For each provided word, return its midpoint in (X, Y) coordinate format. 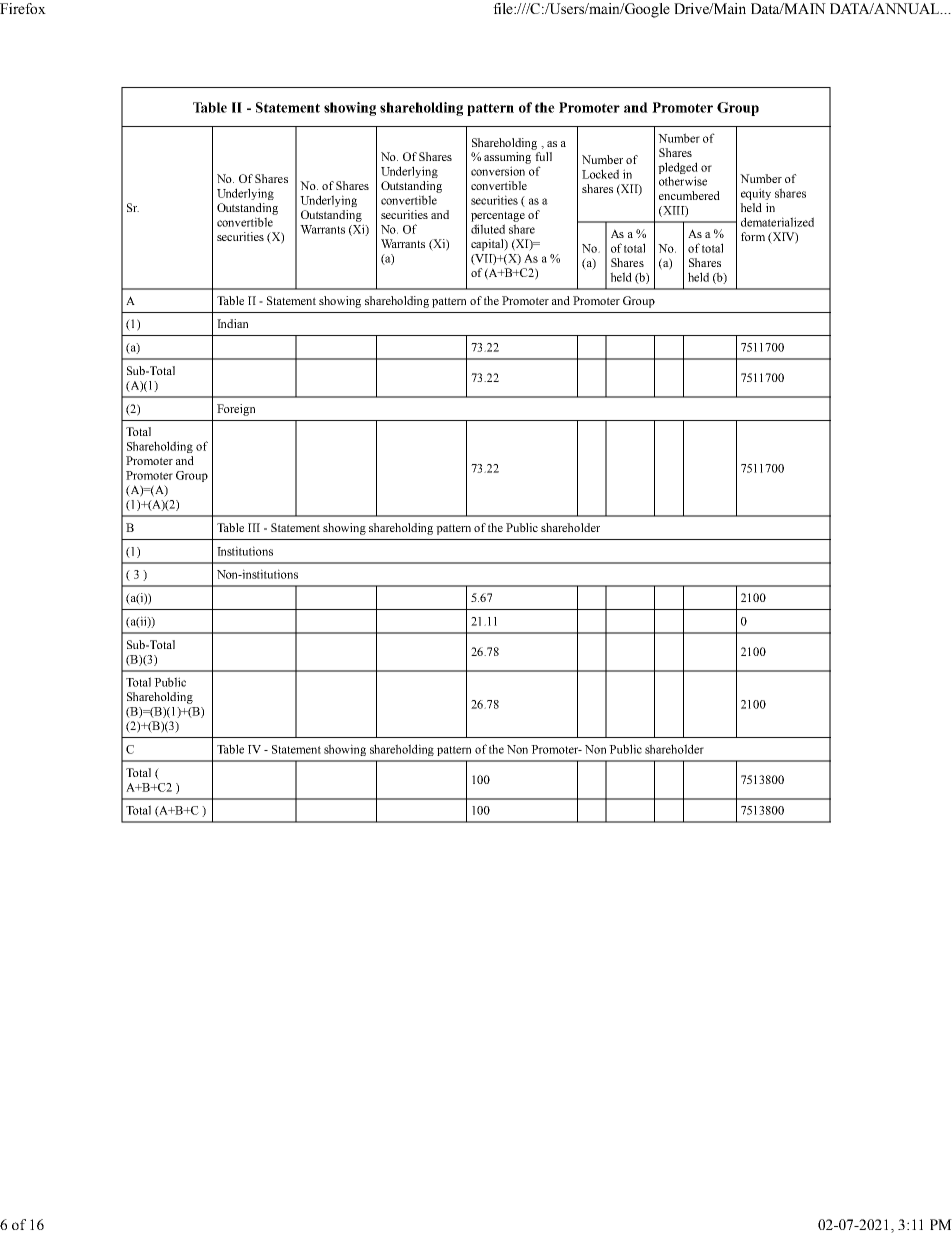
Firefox (23, 8)
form (753, 236)
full (543, 156)
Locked (600, 174)
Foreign (236, 410)
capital (488, 245)
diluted (488, 229)
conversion (498, 171)
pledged (678, 168)
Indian (232, 323)
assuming (507, 158)
